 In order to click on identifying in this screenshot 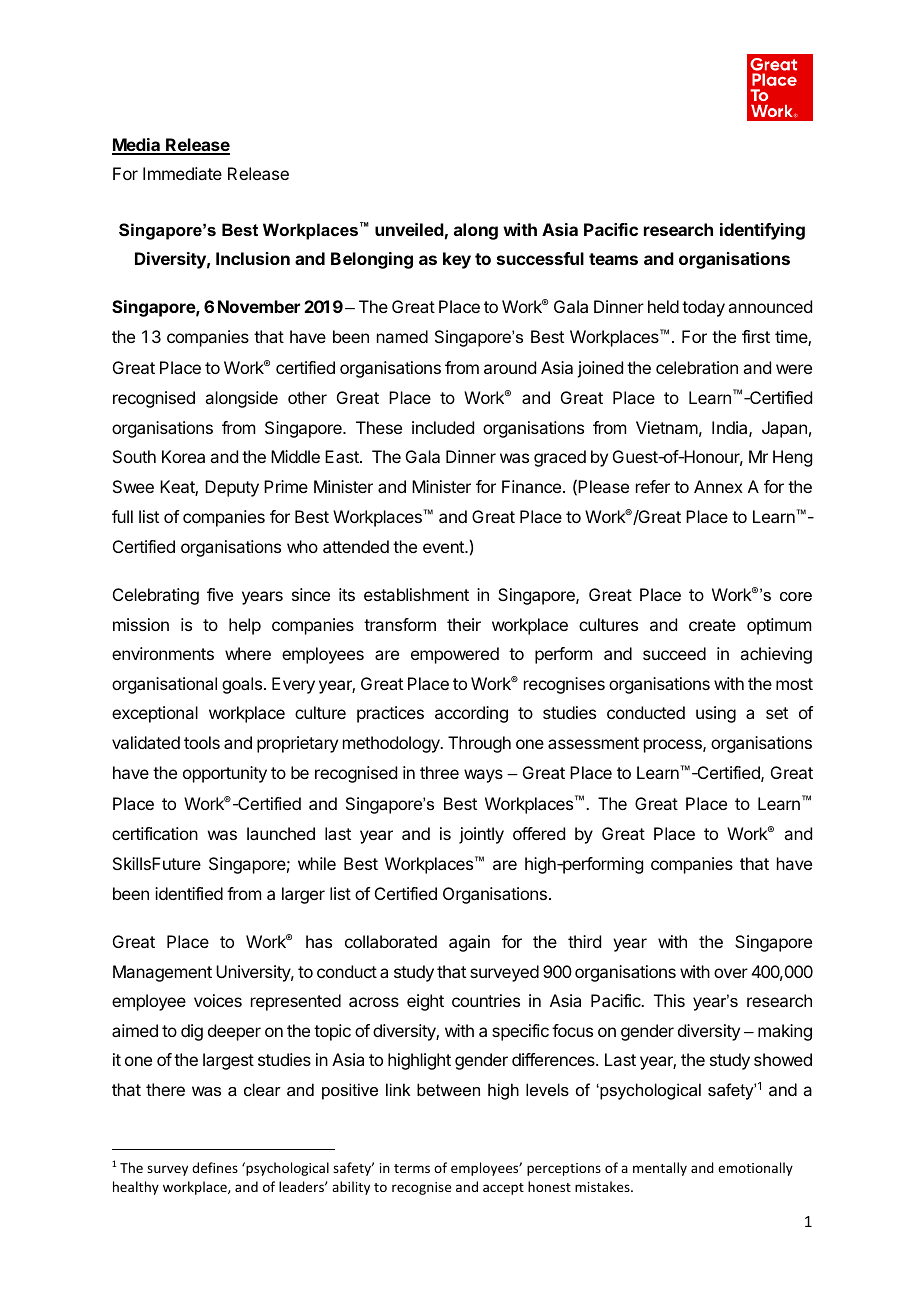, I will do `click(762, 231)`.
